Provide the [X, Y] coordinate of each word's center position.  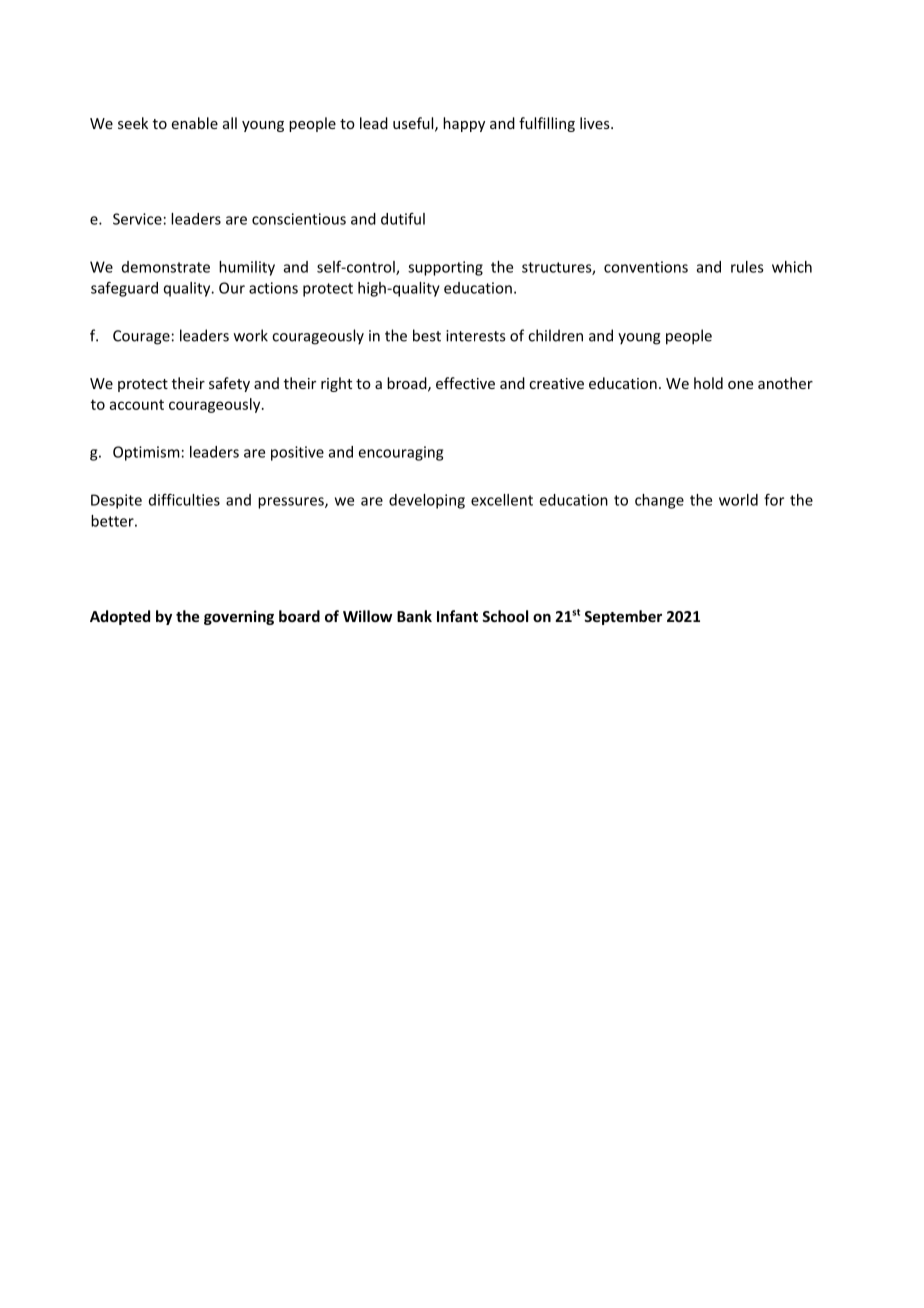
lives [596, 123]
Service [137, 219]
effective [465, 383]
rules [747, 267]
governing [239, 617]
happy [464, 124]
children [555, 335]
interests [475, 336]
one [740, 385]
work [251, 335]
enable [195, 123]
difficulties [184, 499]
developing [427, 501]
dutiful [403, 219]
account [137, 405]
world [738, 500]
